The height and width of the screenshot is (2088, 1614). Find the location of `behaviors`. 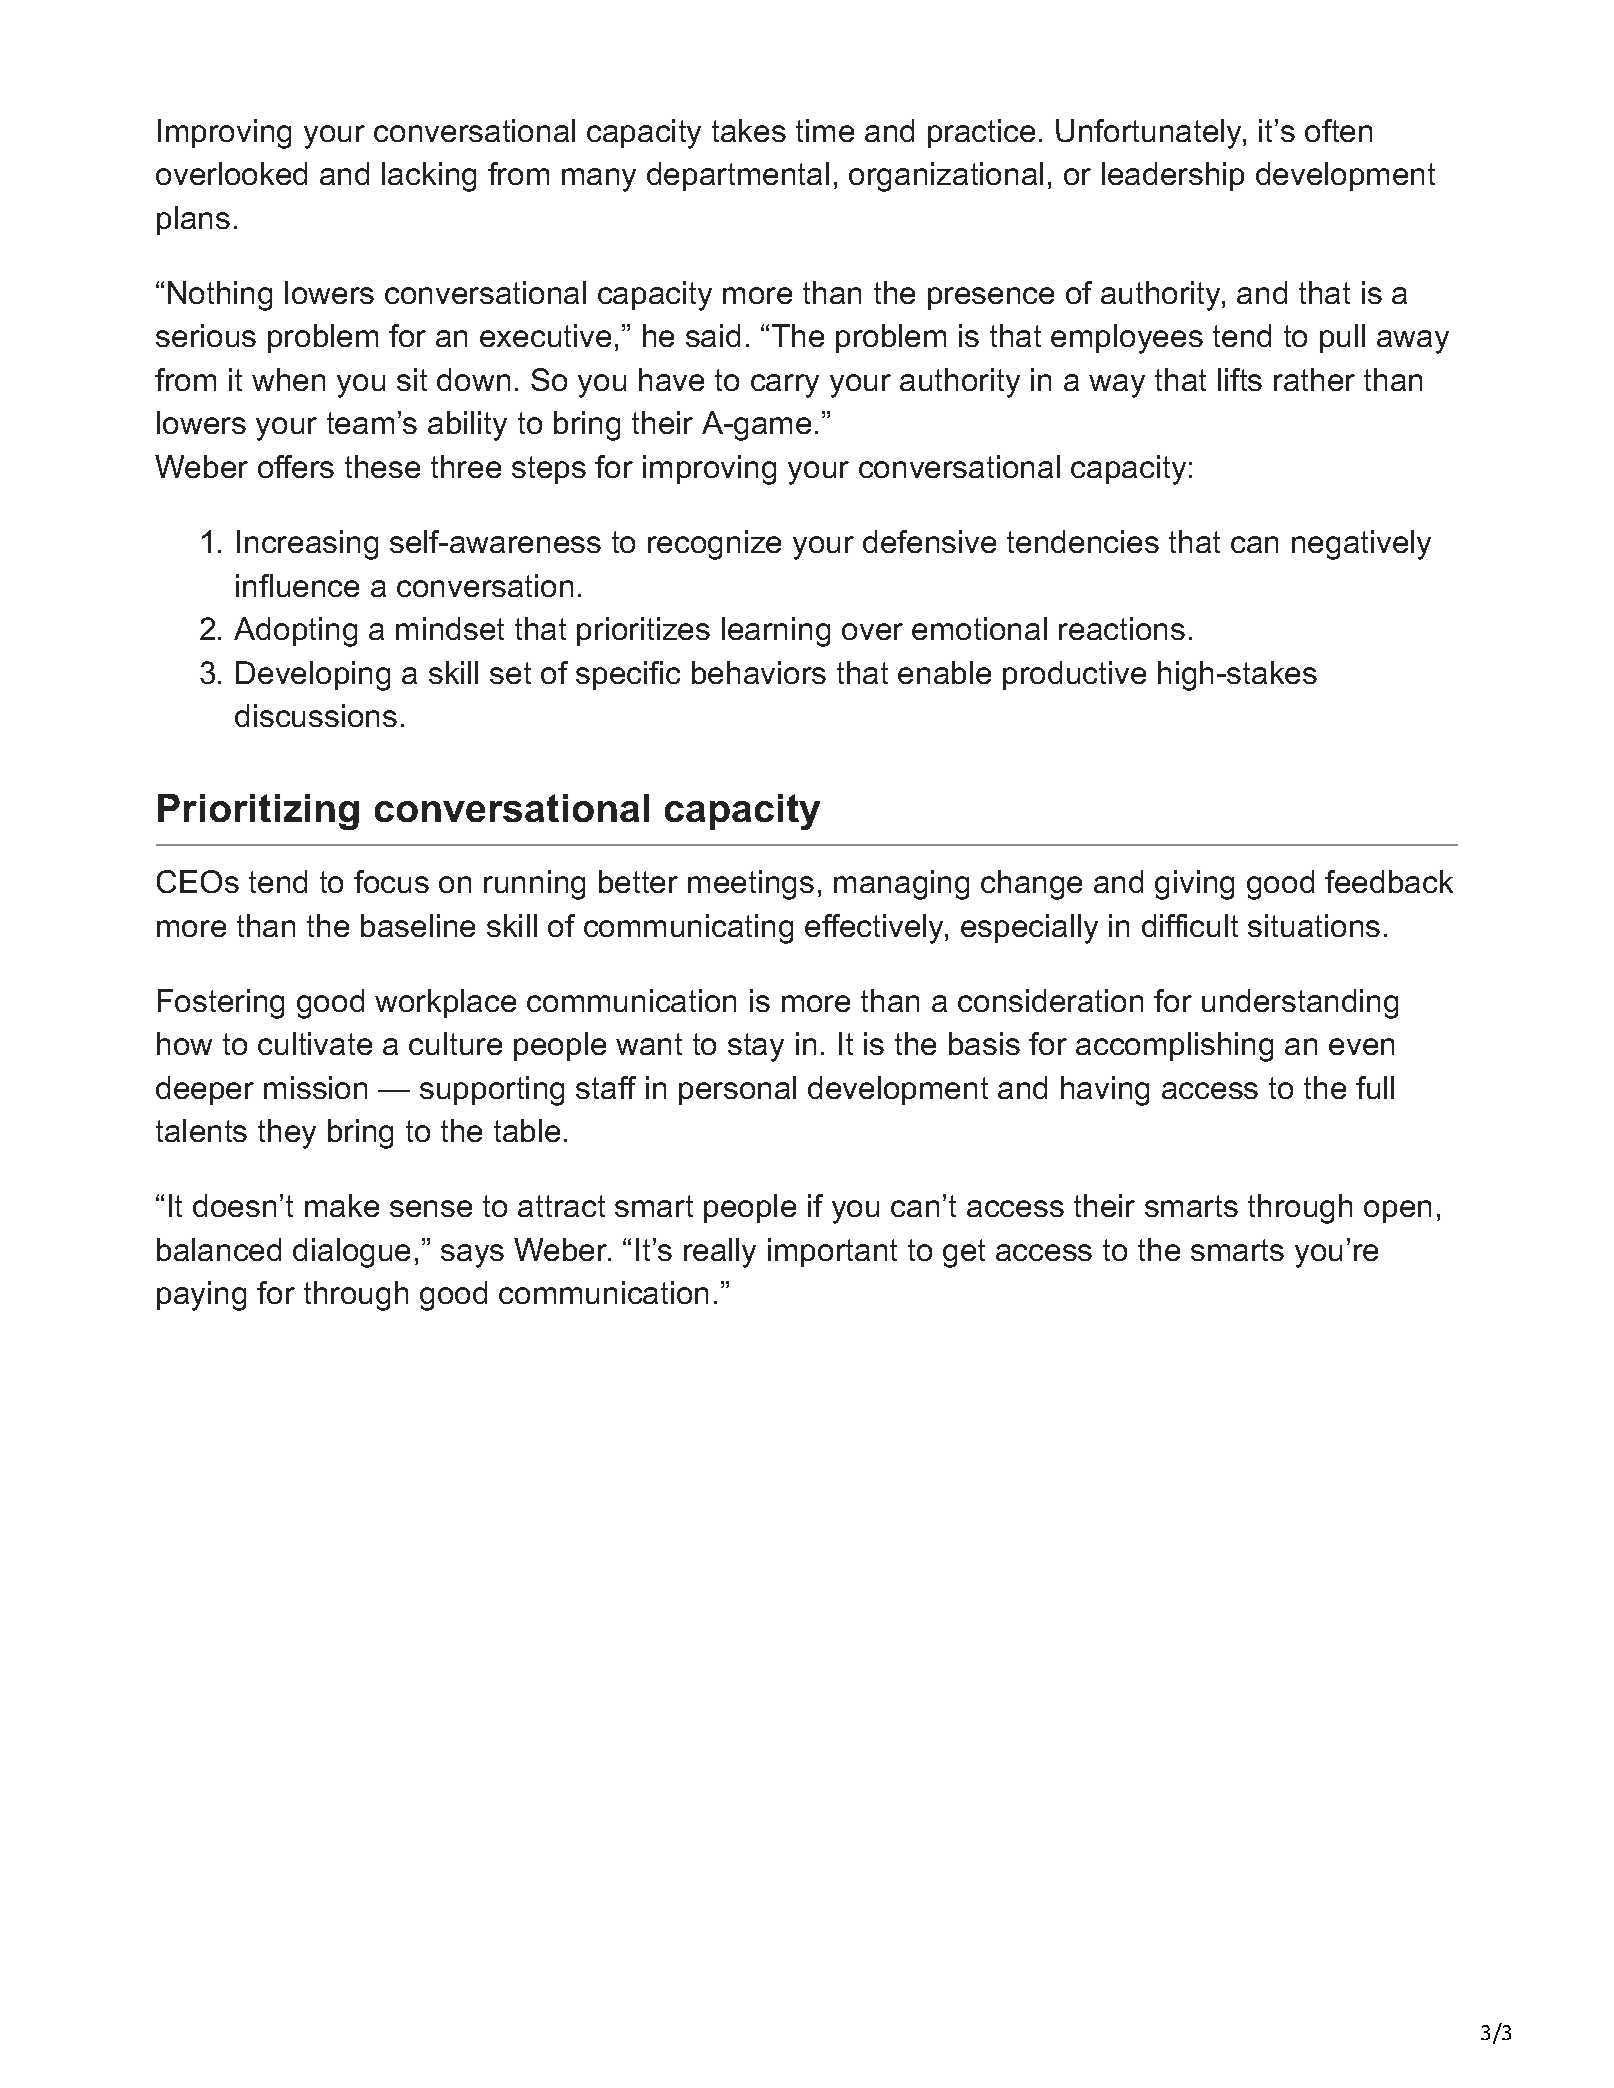

behaviors is located at coordinates (759, 672).
